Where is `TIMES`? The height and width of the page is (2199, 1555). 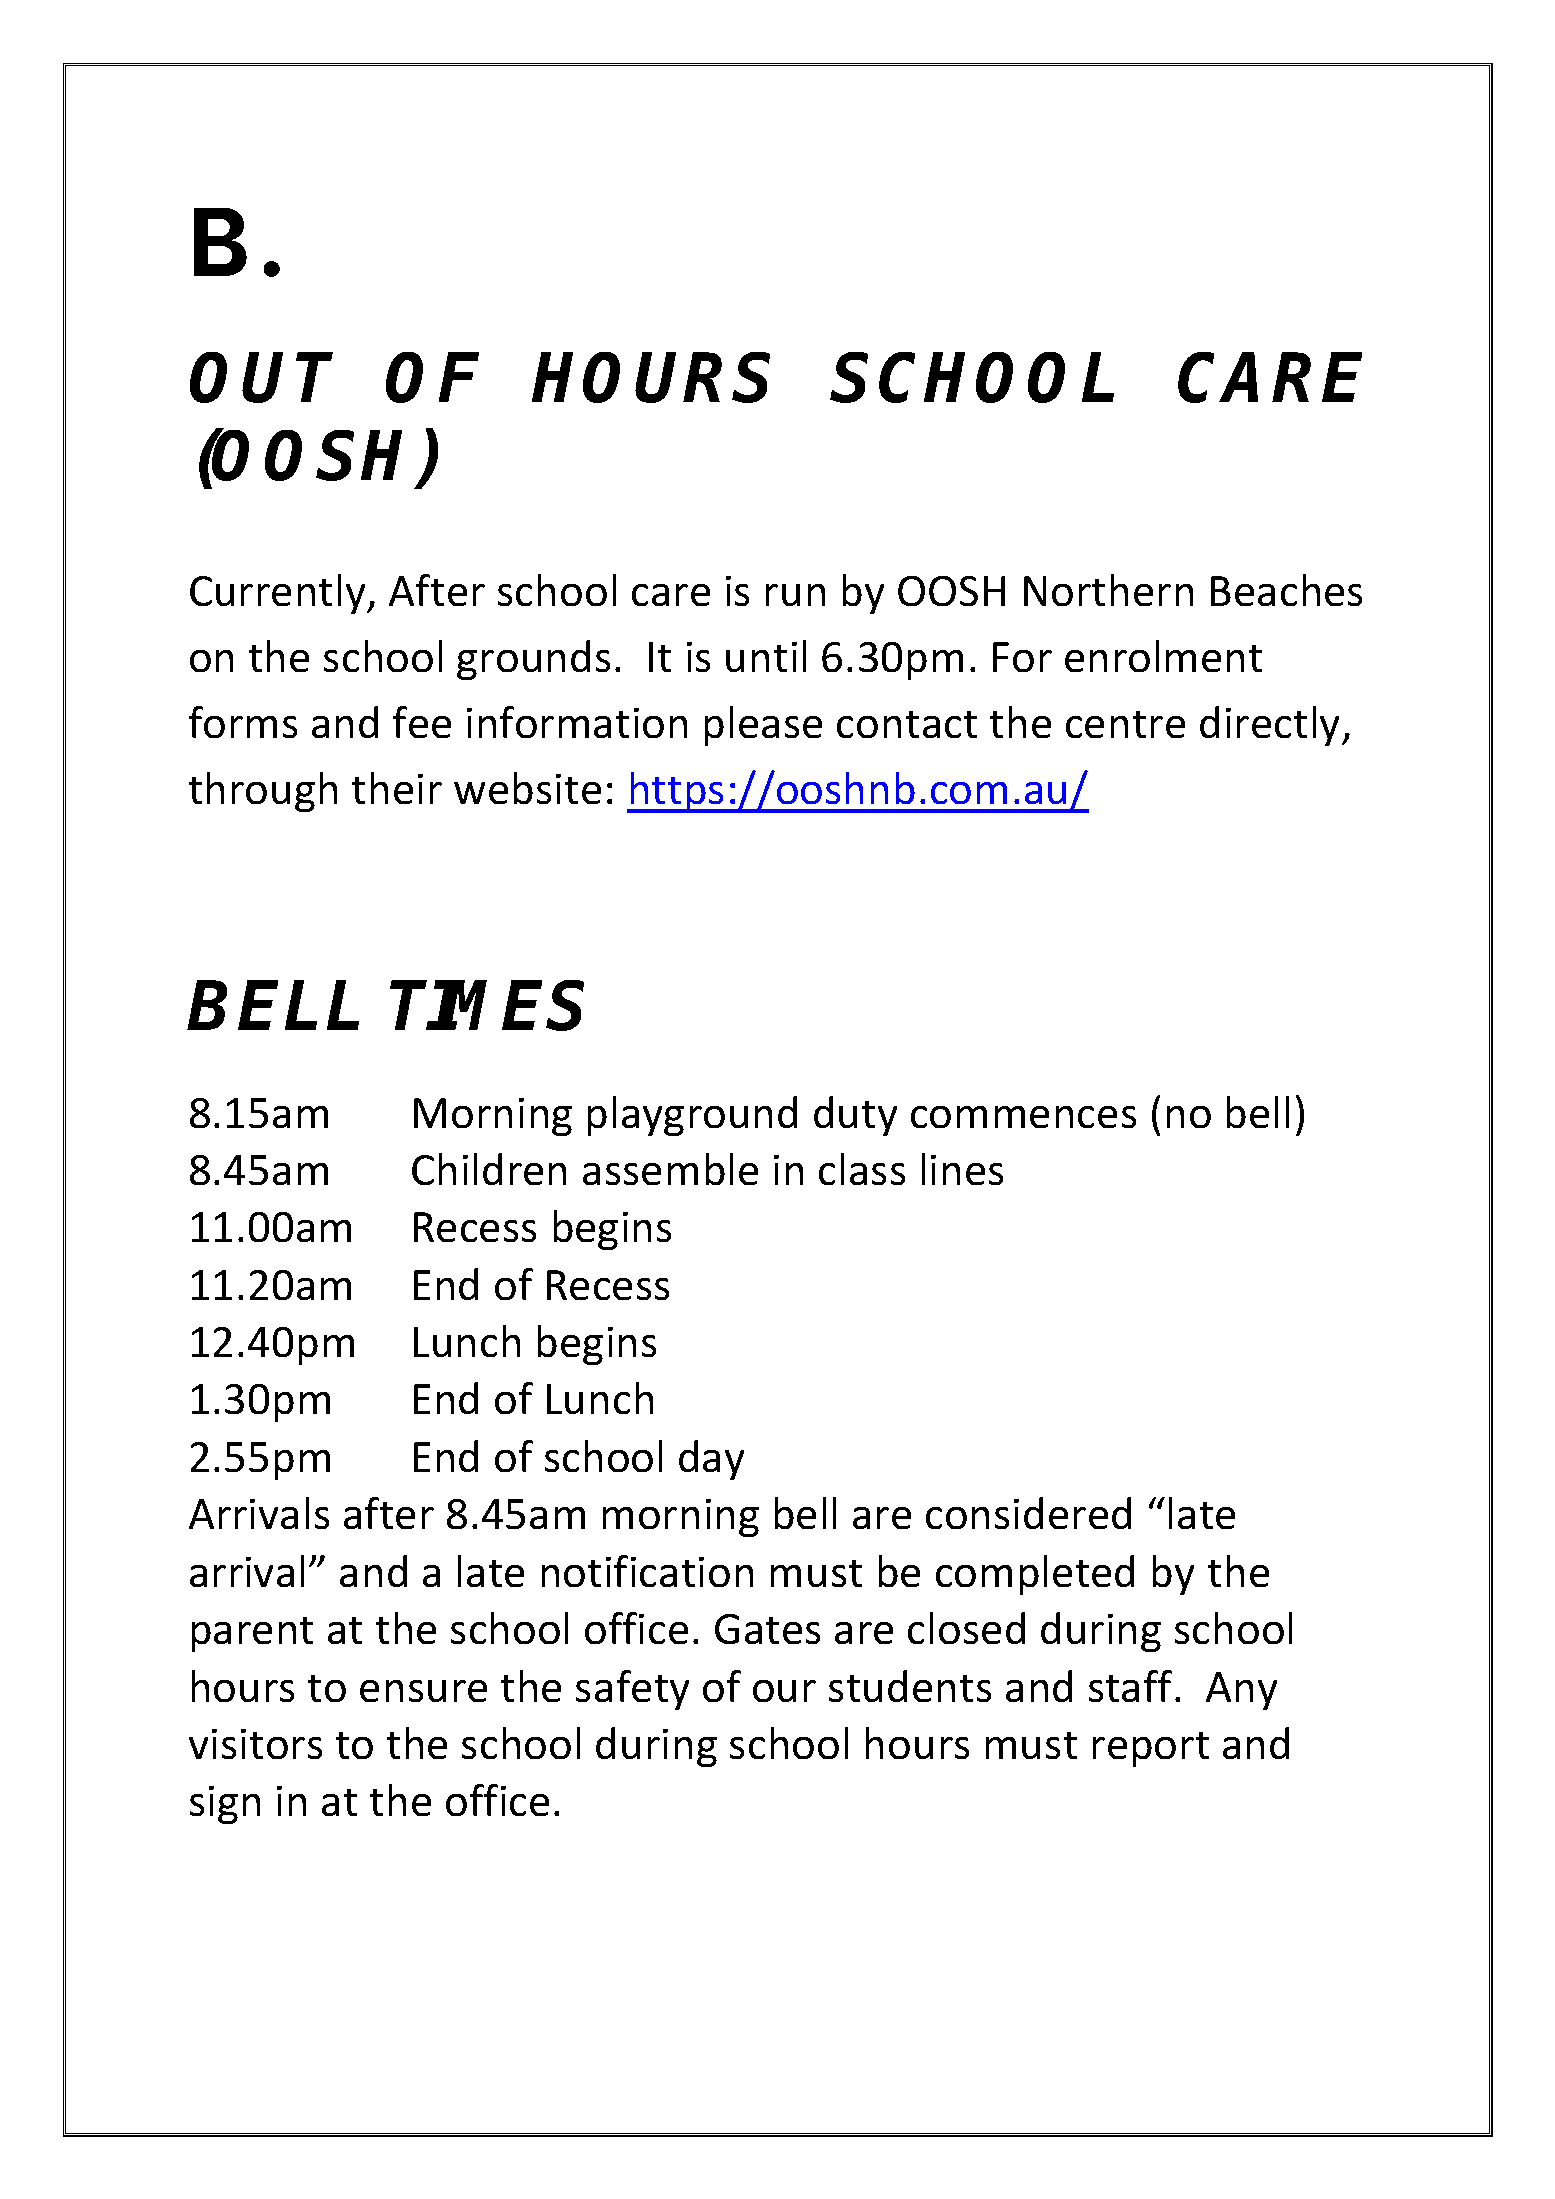 TIMES is located at coordinates (487, 1005).
